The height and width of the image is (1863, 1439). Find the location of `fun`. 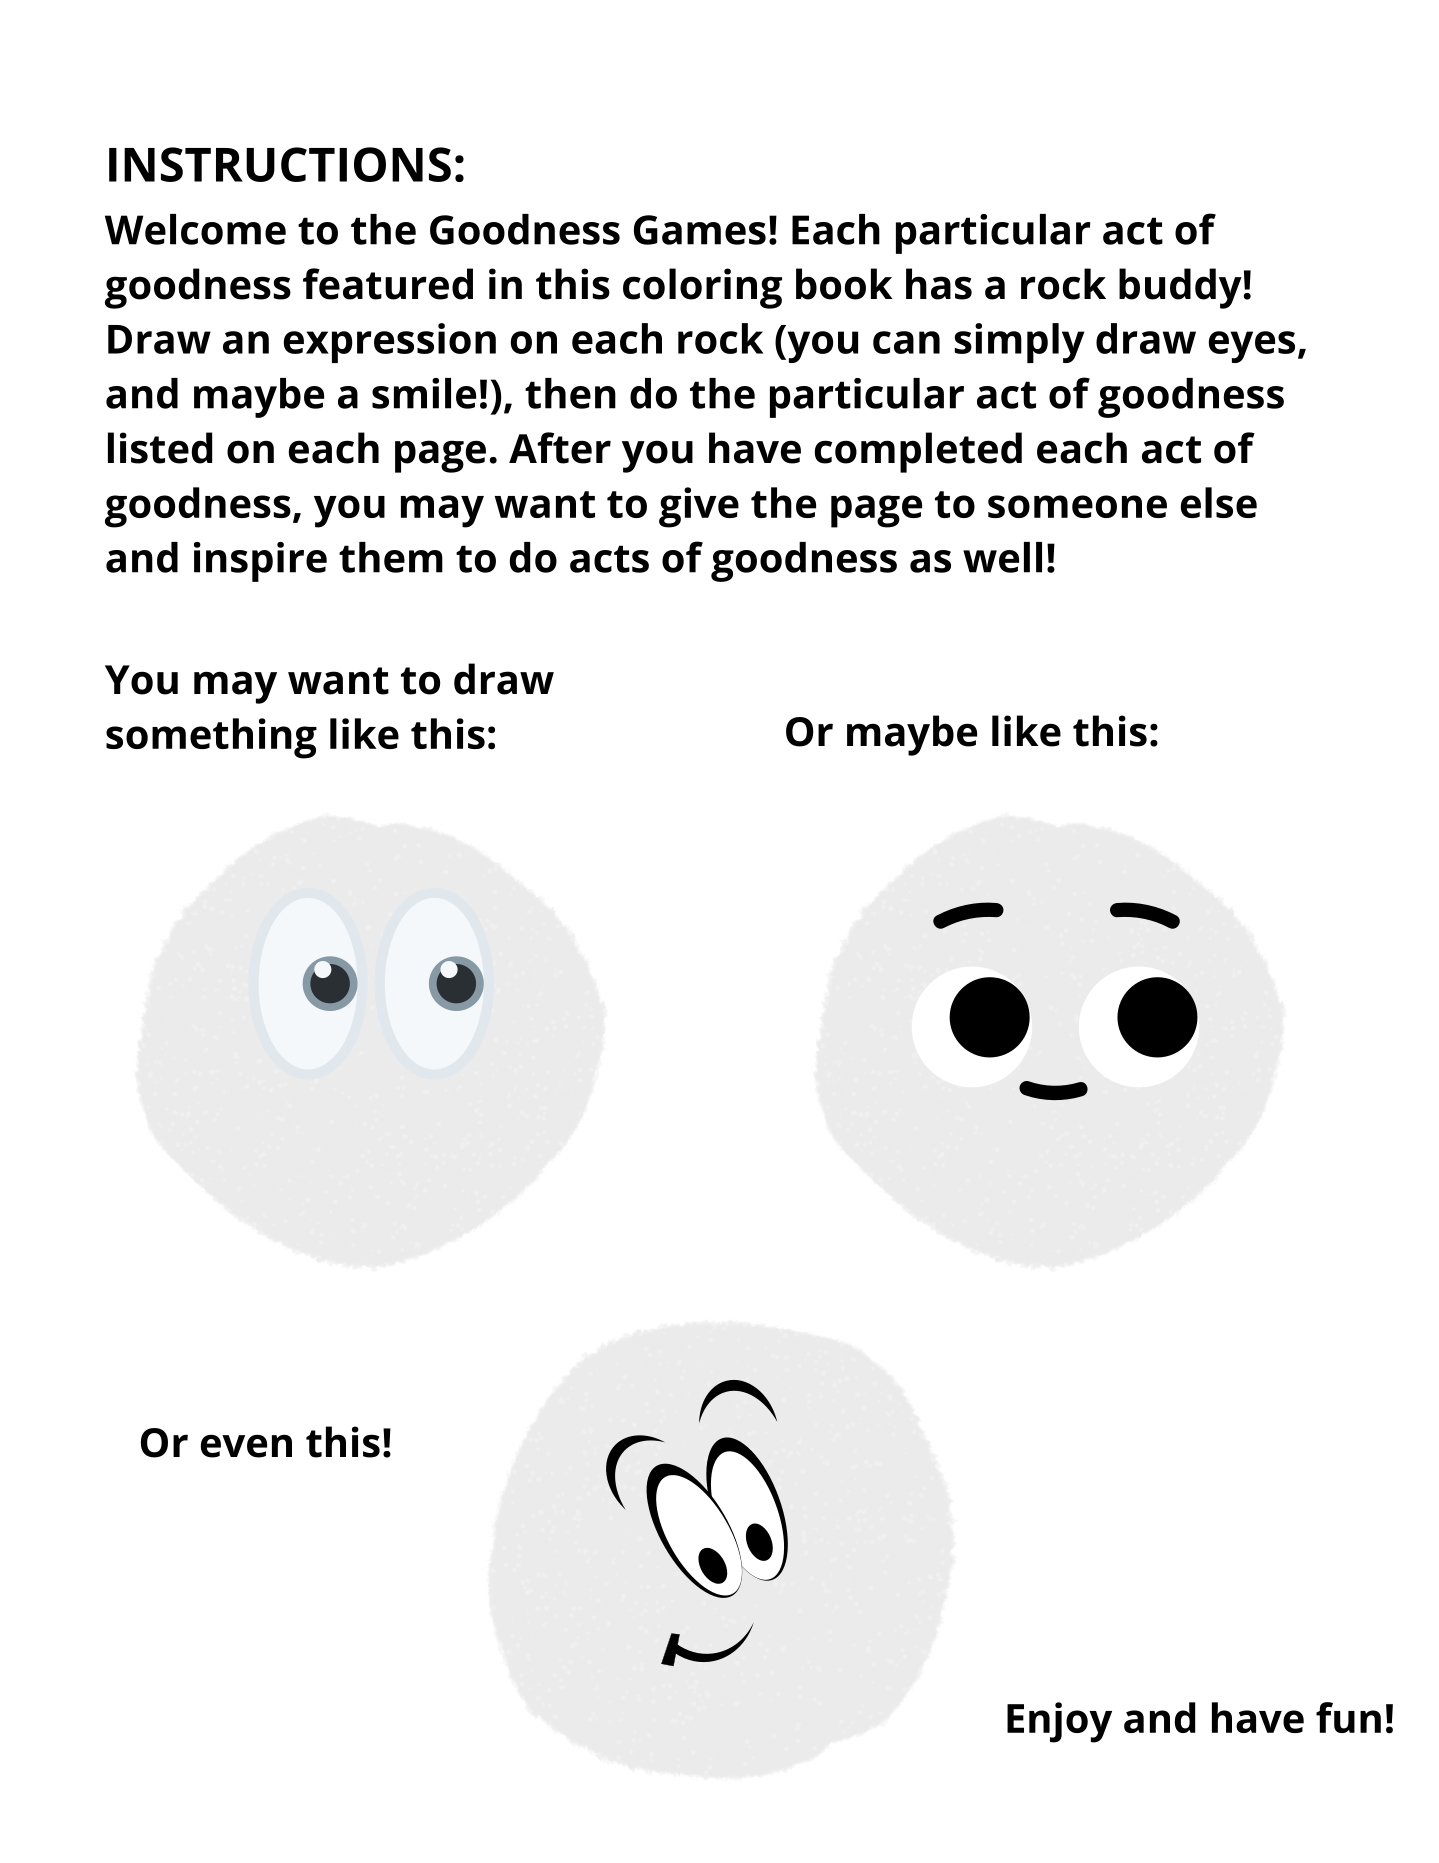

fun is located at coordinates (1348, 1717).
